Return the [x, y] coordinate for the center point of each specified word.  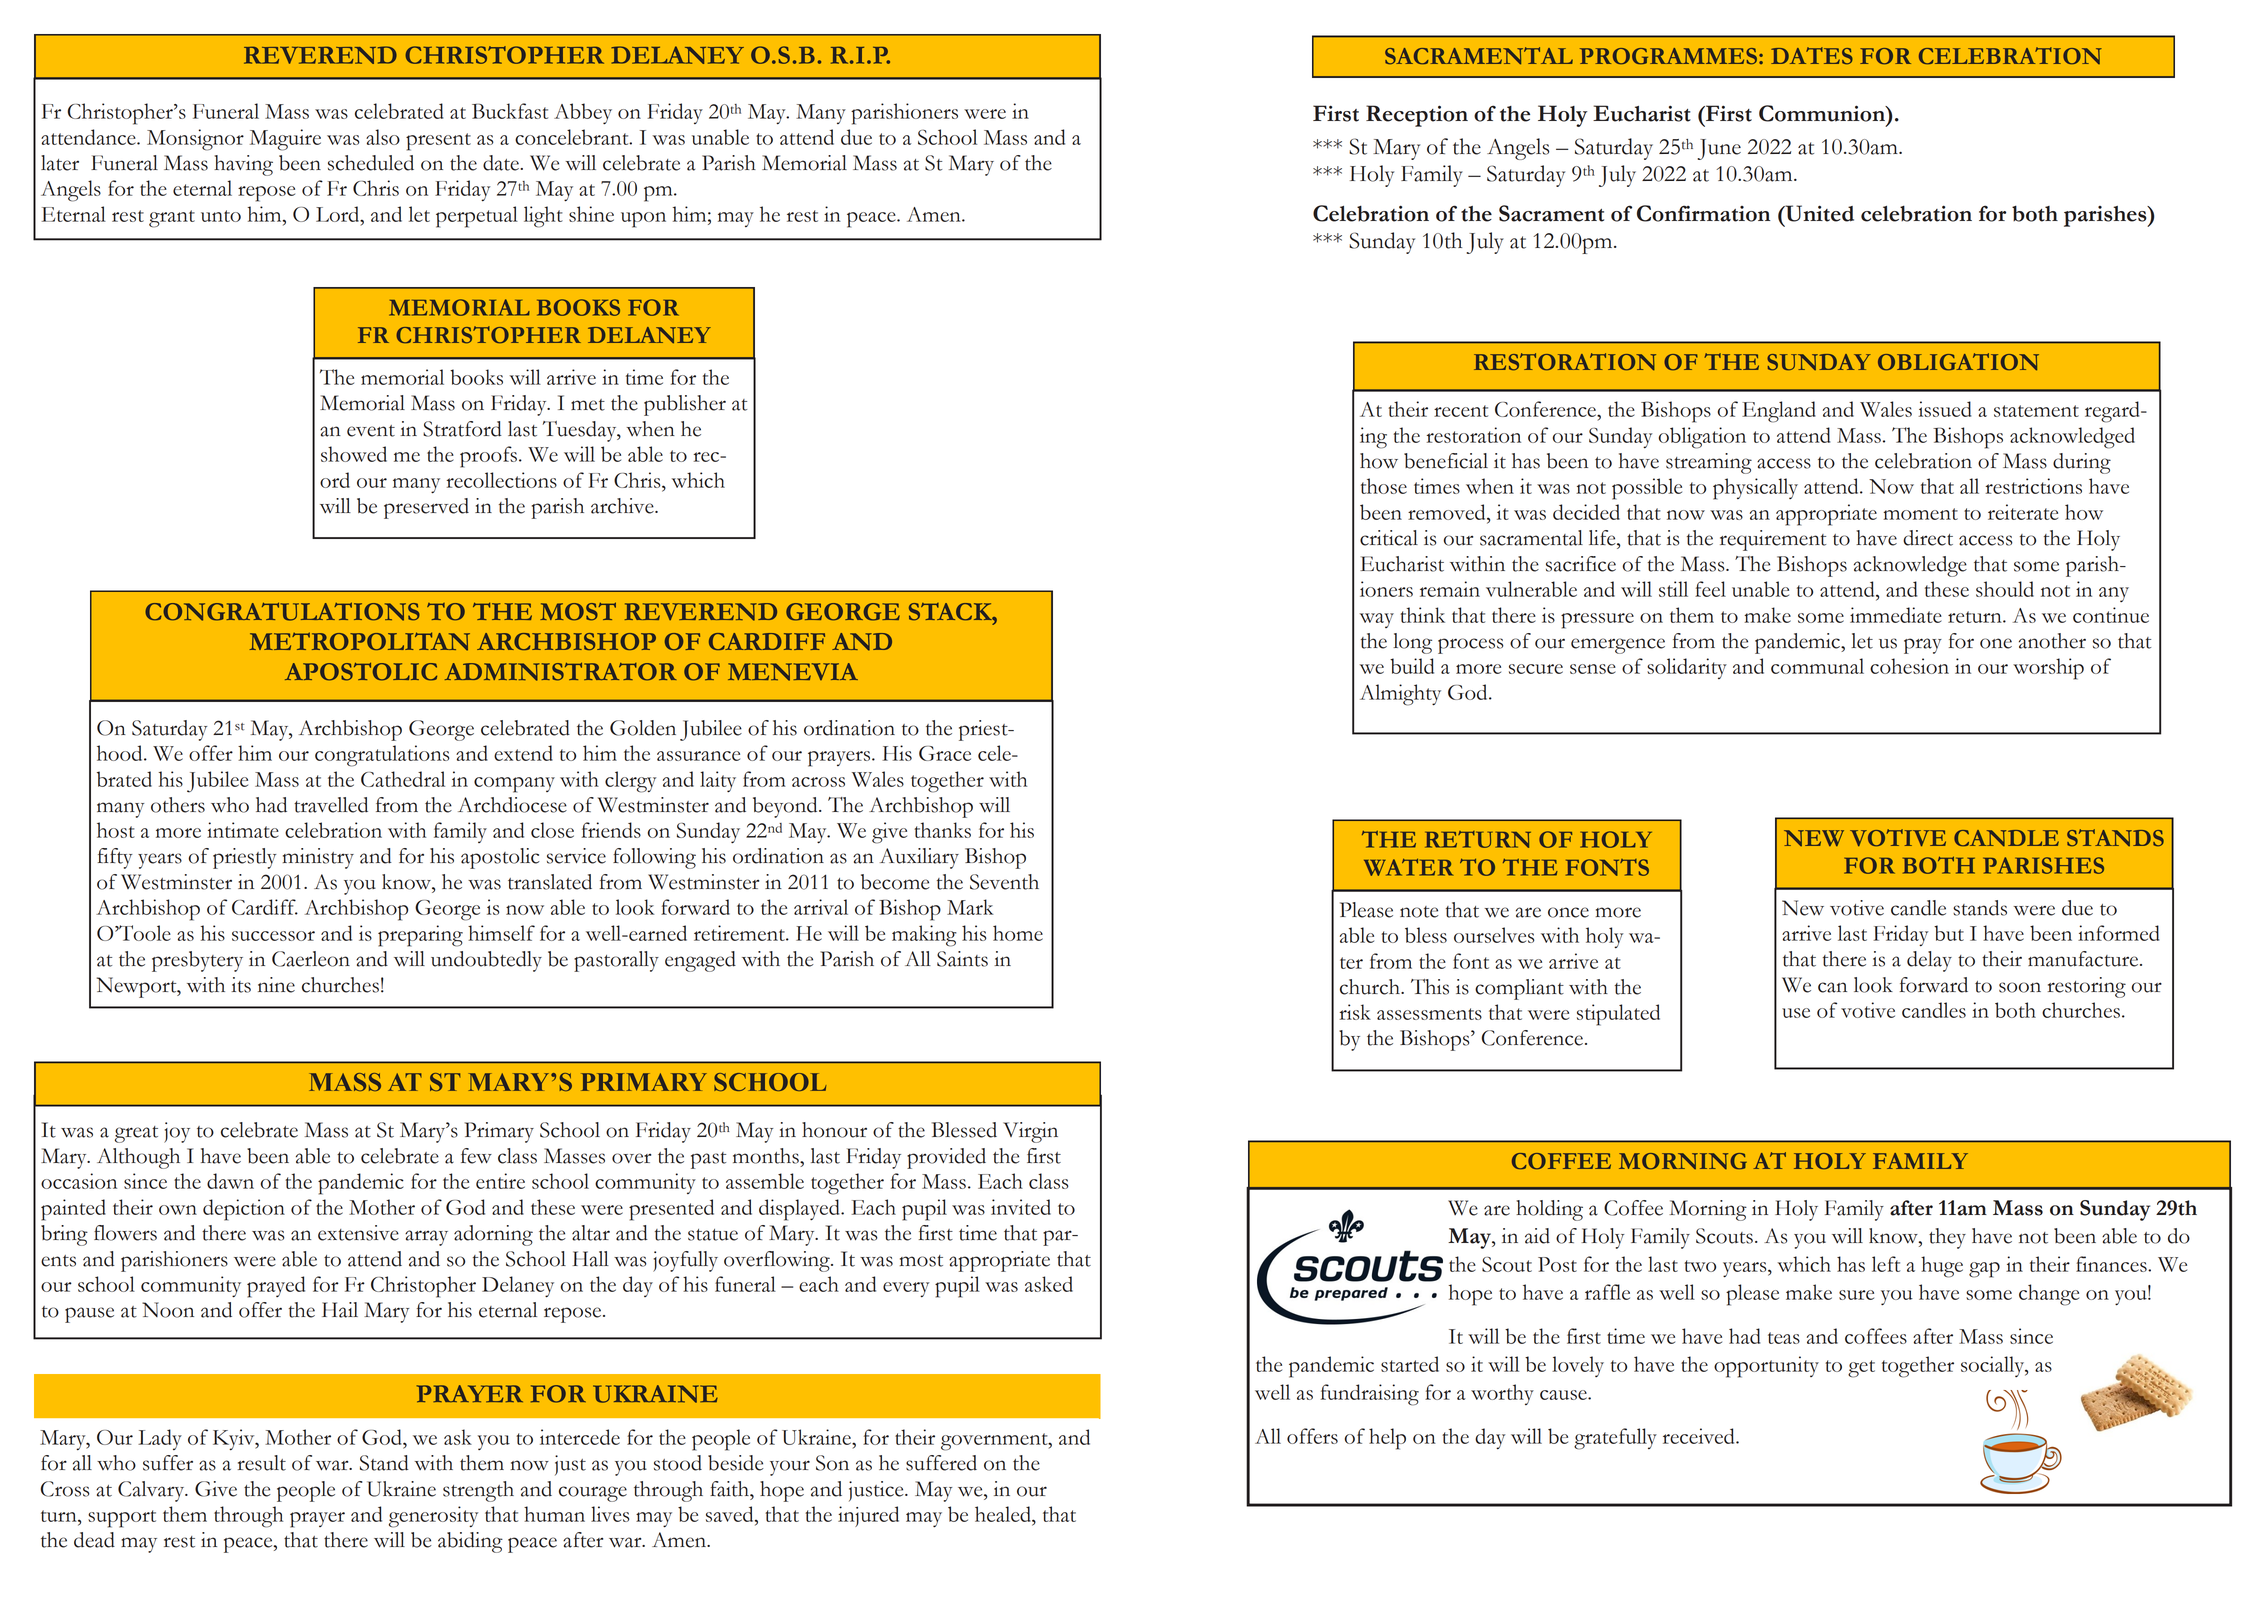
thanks [942, 830]
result [262, 1463]
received [1700, 1436]
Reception [1417, 116]
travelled [331, 805]
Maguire [285, 140]
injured [868, 1516]
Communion [1823, 113]
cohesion [1909, 666]
